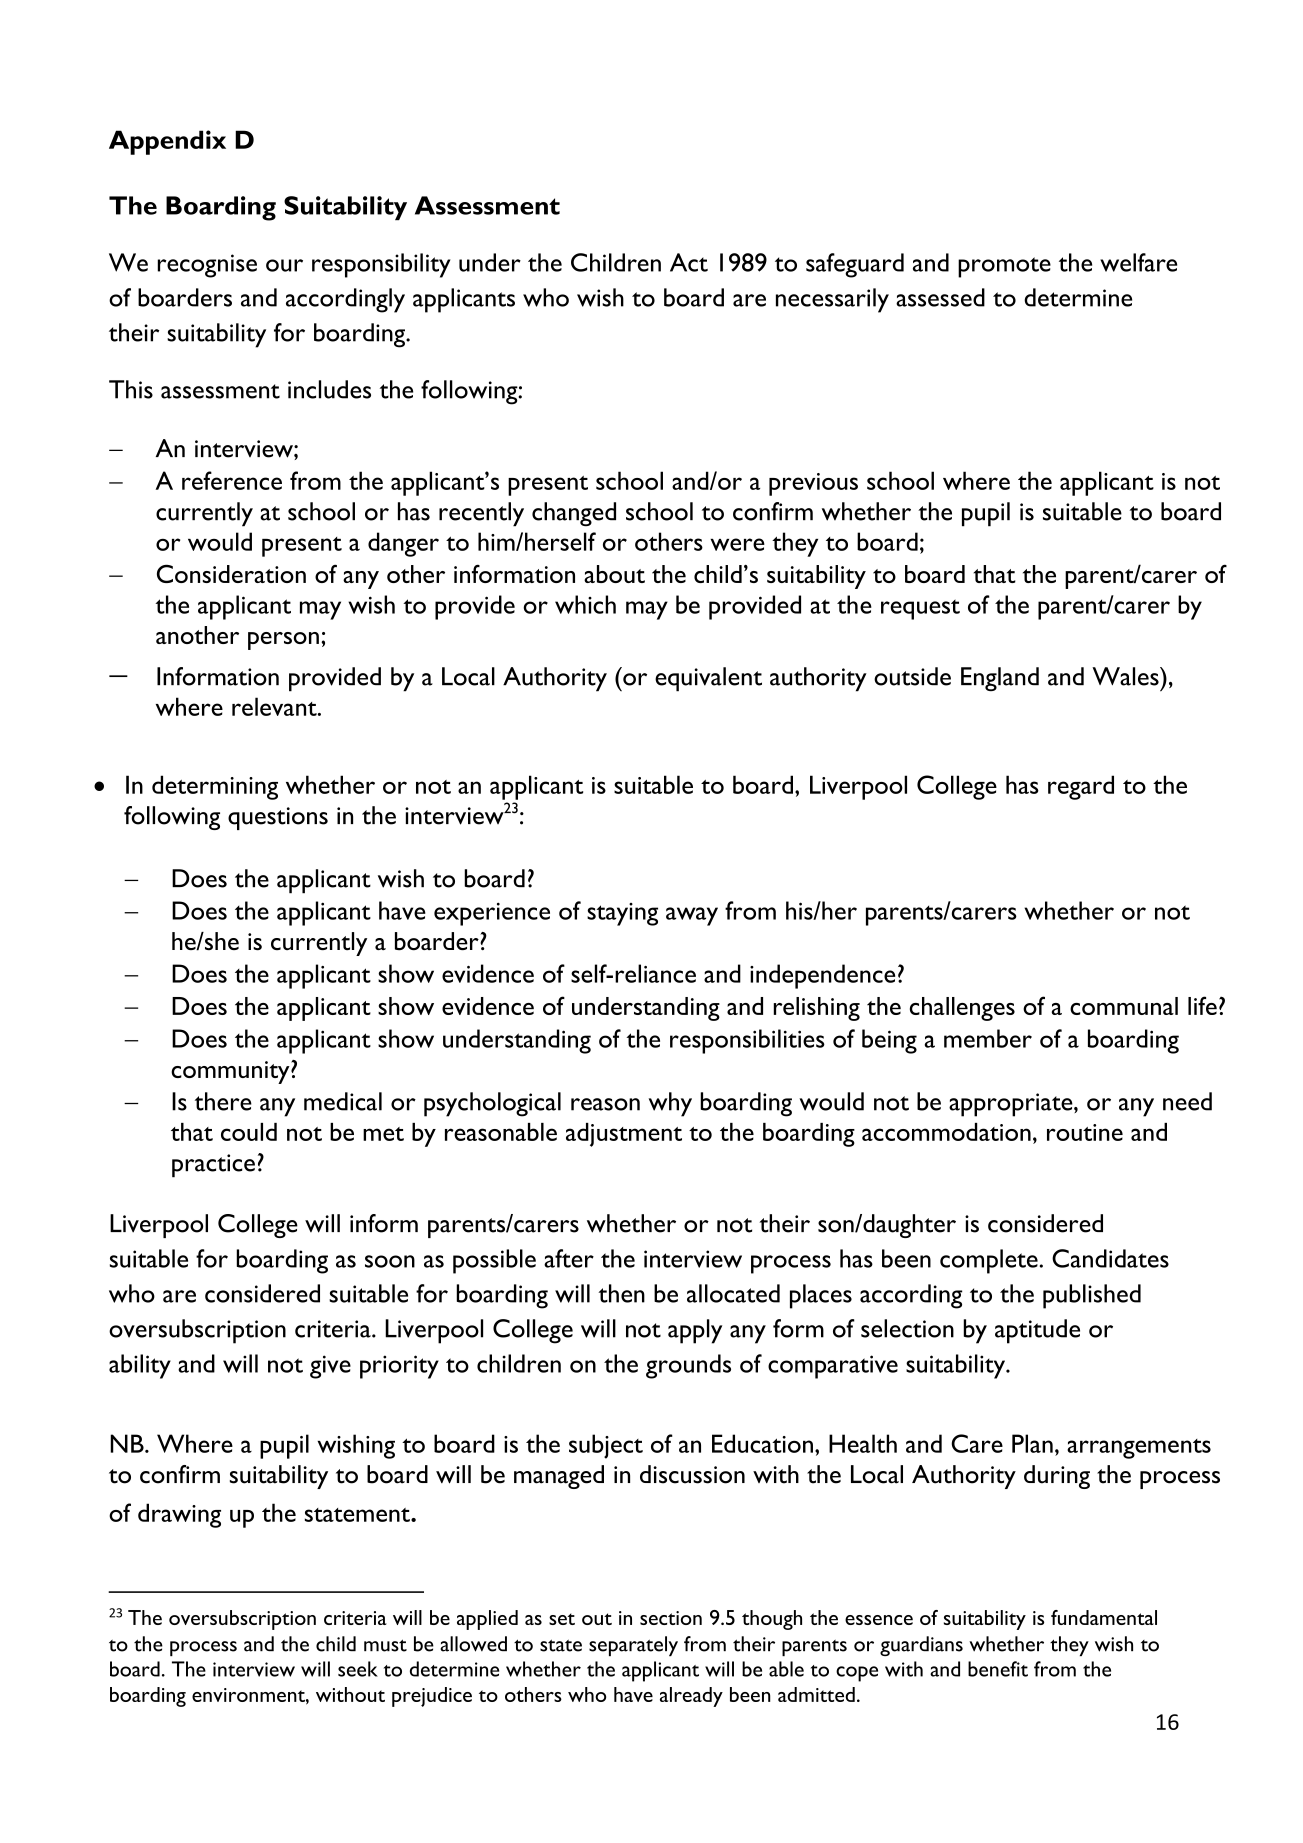  Describe the element at coordinates (358, 1669) in the page. I see `seek` at that location.
